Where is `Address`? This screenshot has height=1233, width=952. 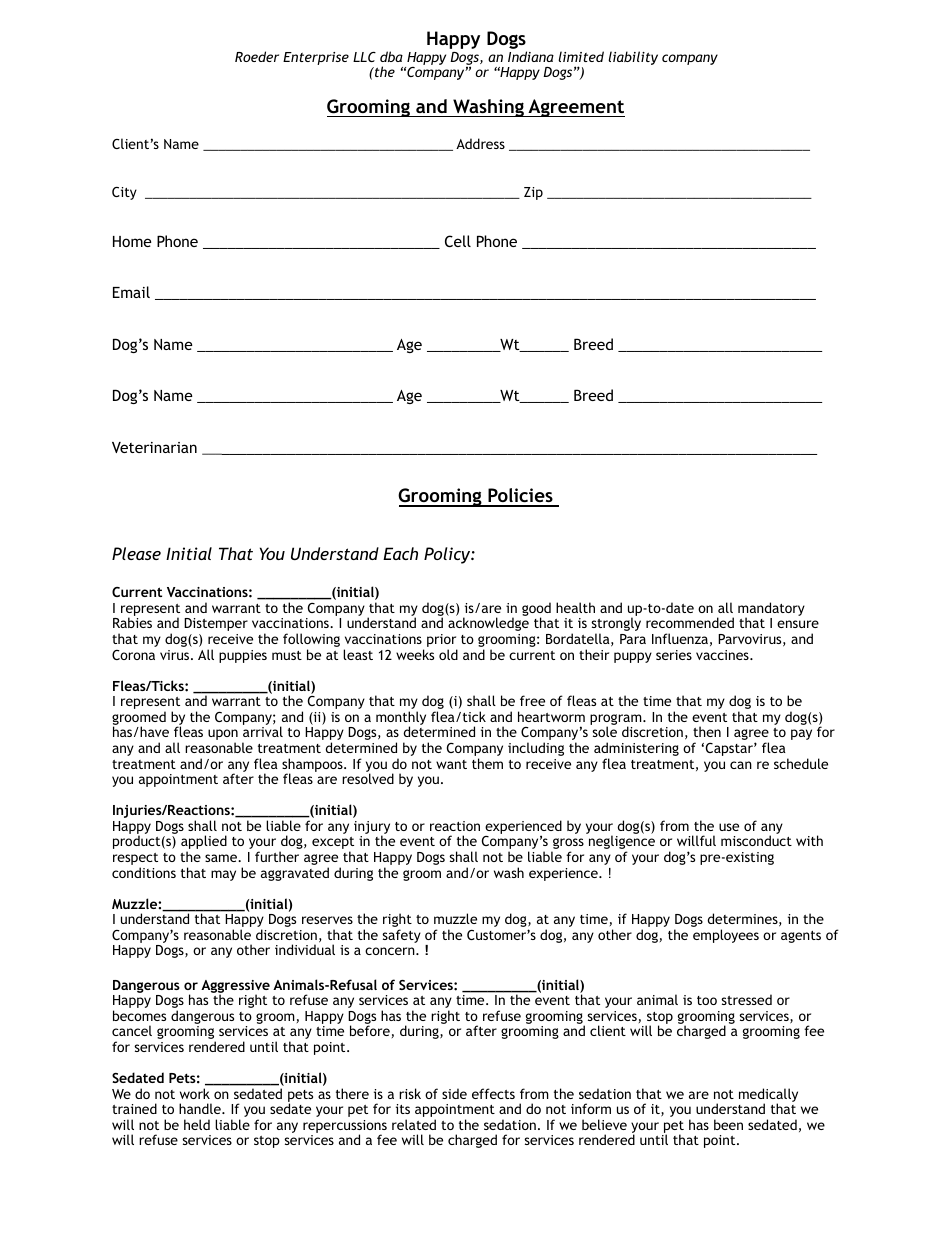 Address is located at coordinates (480, 143).
